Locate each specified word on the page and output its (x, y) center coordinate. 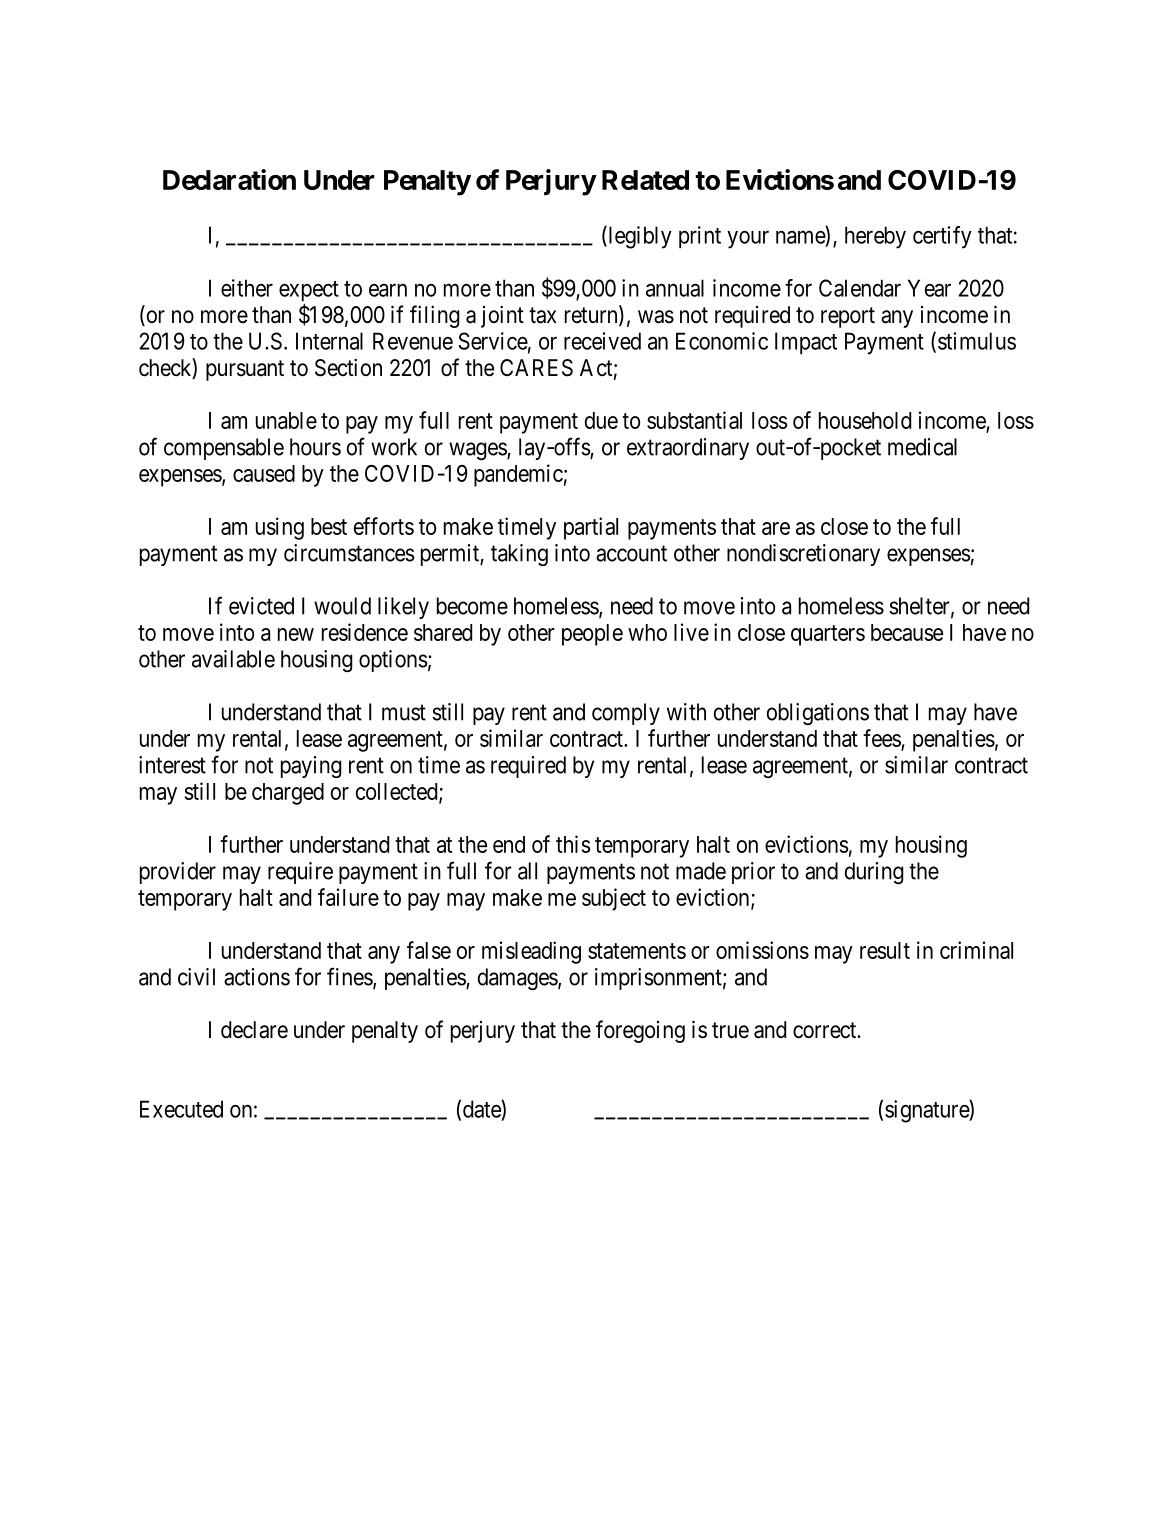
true (730, 1030)
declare (254, 1030)
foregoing (640, 1031)
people (592, 635)
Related (645, 180)
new (296, 634)
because (907, 632)
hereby (875, 237)
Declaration (229, 179)
